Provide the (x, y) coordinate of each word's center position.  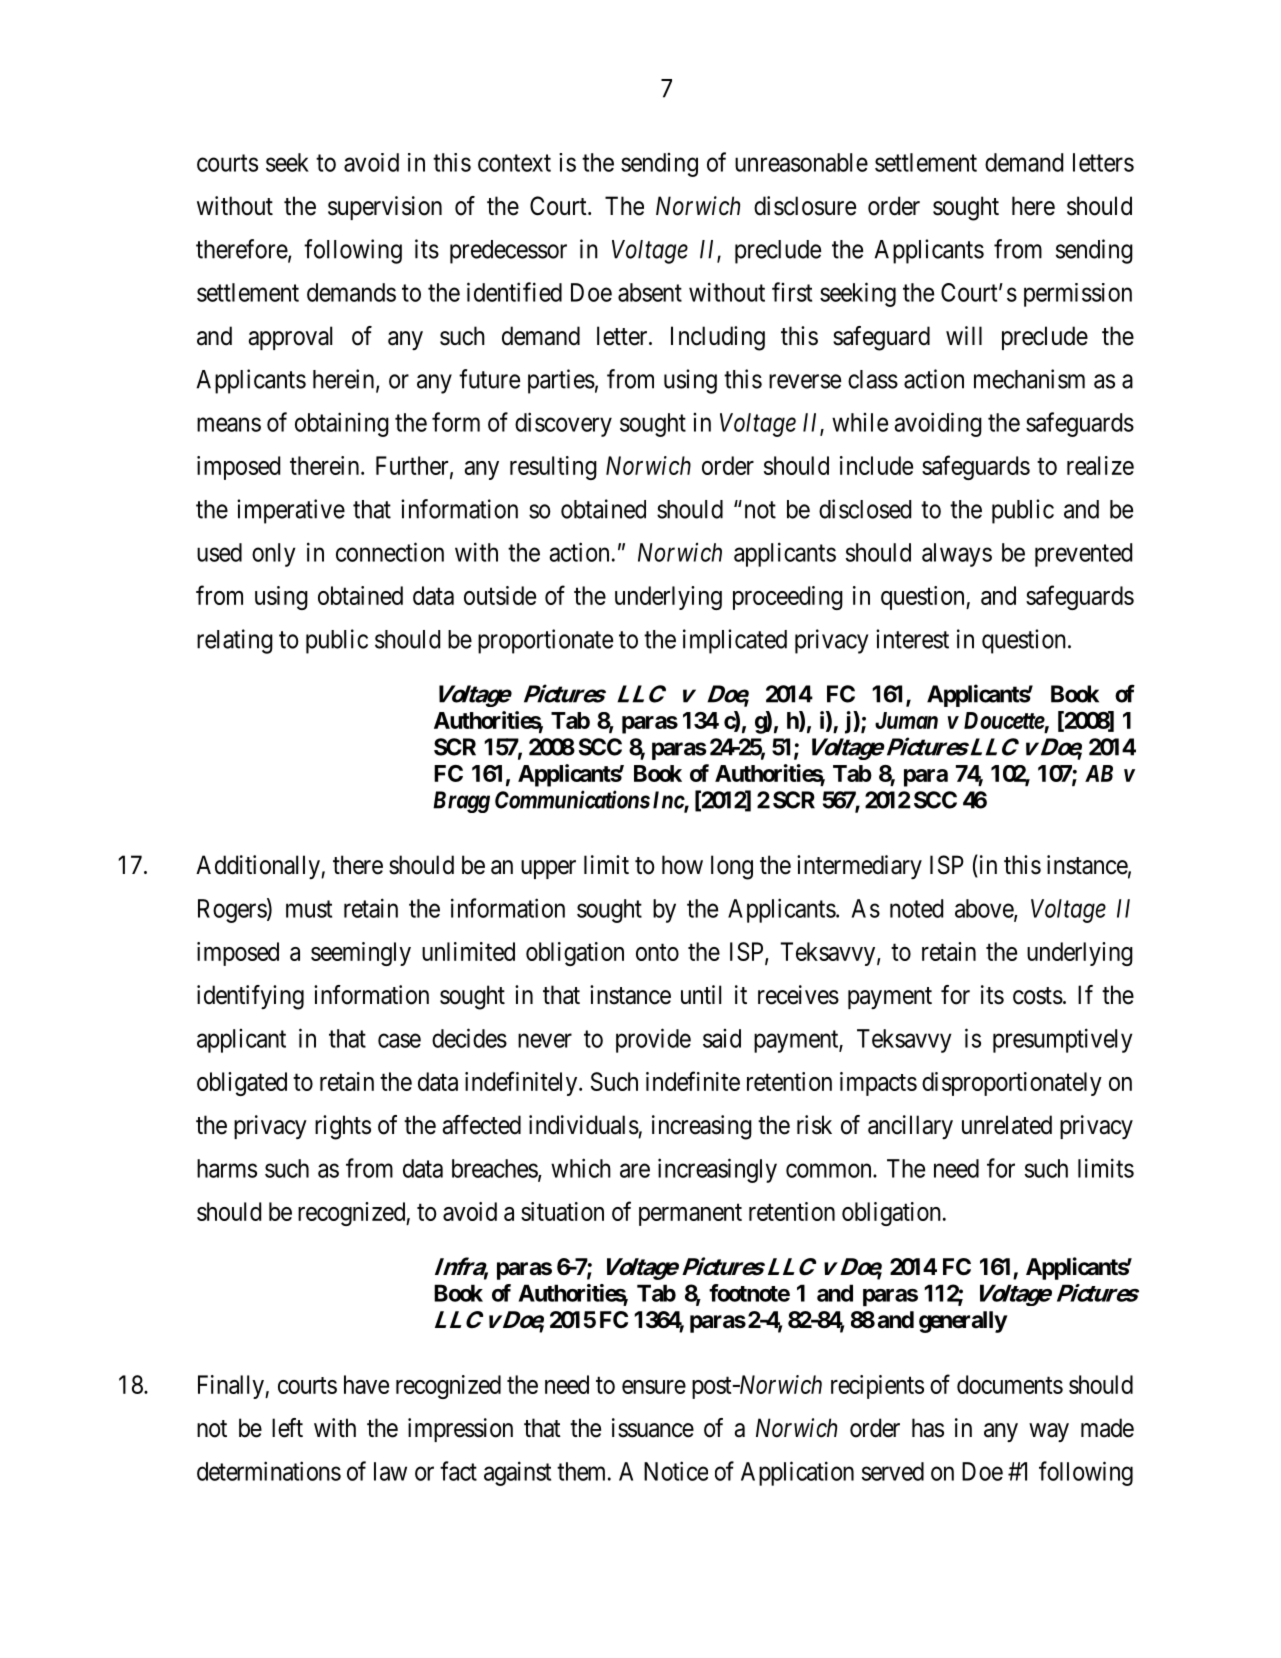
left (287, 1428)
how (682, 865)
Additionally (259, 867)
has (928, 1428)
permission (1078, 295)
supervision (385, 208)
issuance (653, 1428)
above (985, 909)
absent (650, 292)
